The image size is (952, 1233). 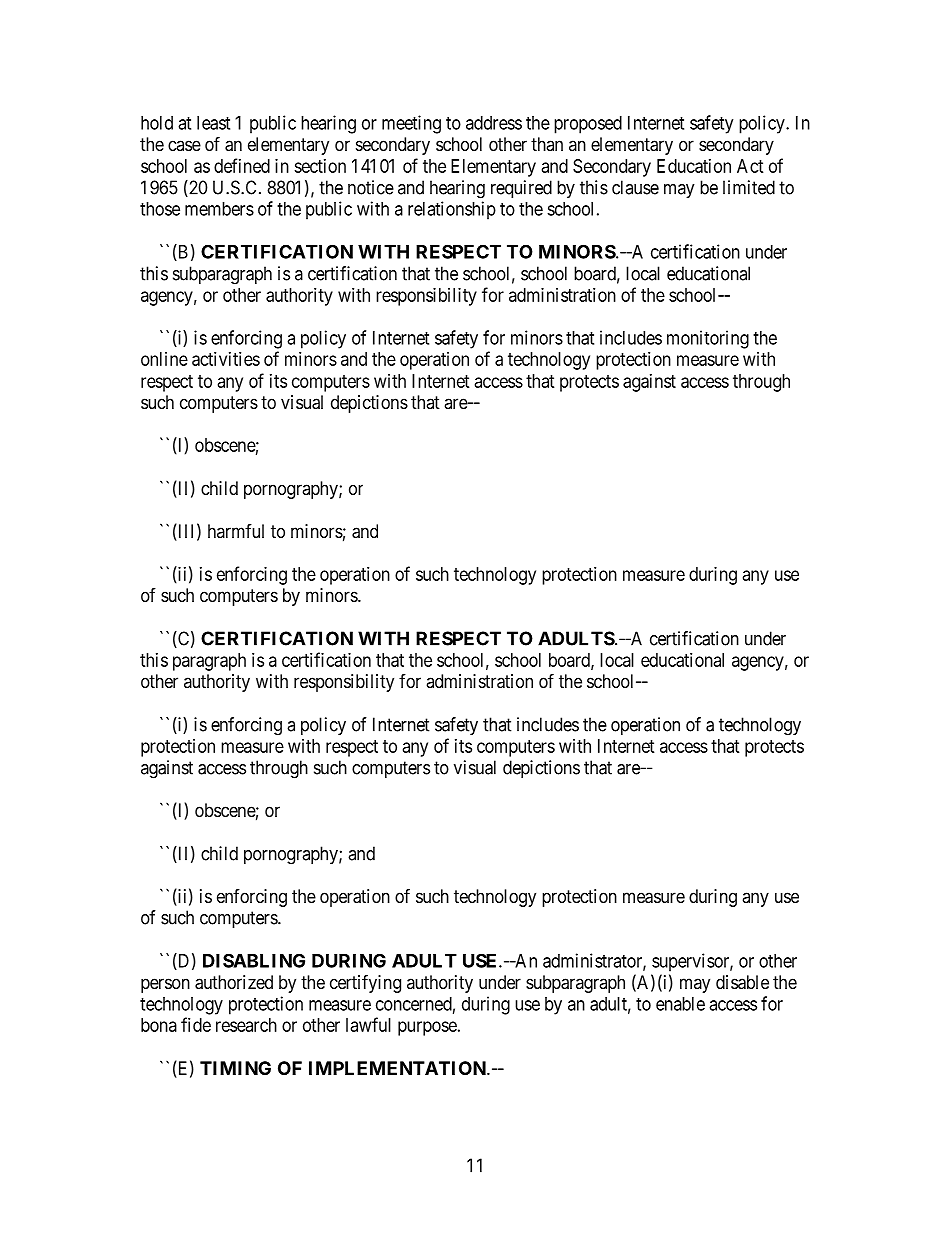 What do you see at coordinates (365, 983) in the page?
I see `certifying` at bounding box center [365, 983].
